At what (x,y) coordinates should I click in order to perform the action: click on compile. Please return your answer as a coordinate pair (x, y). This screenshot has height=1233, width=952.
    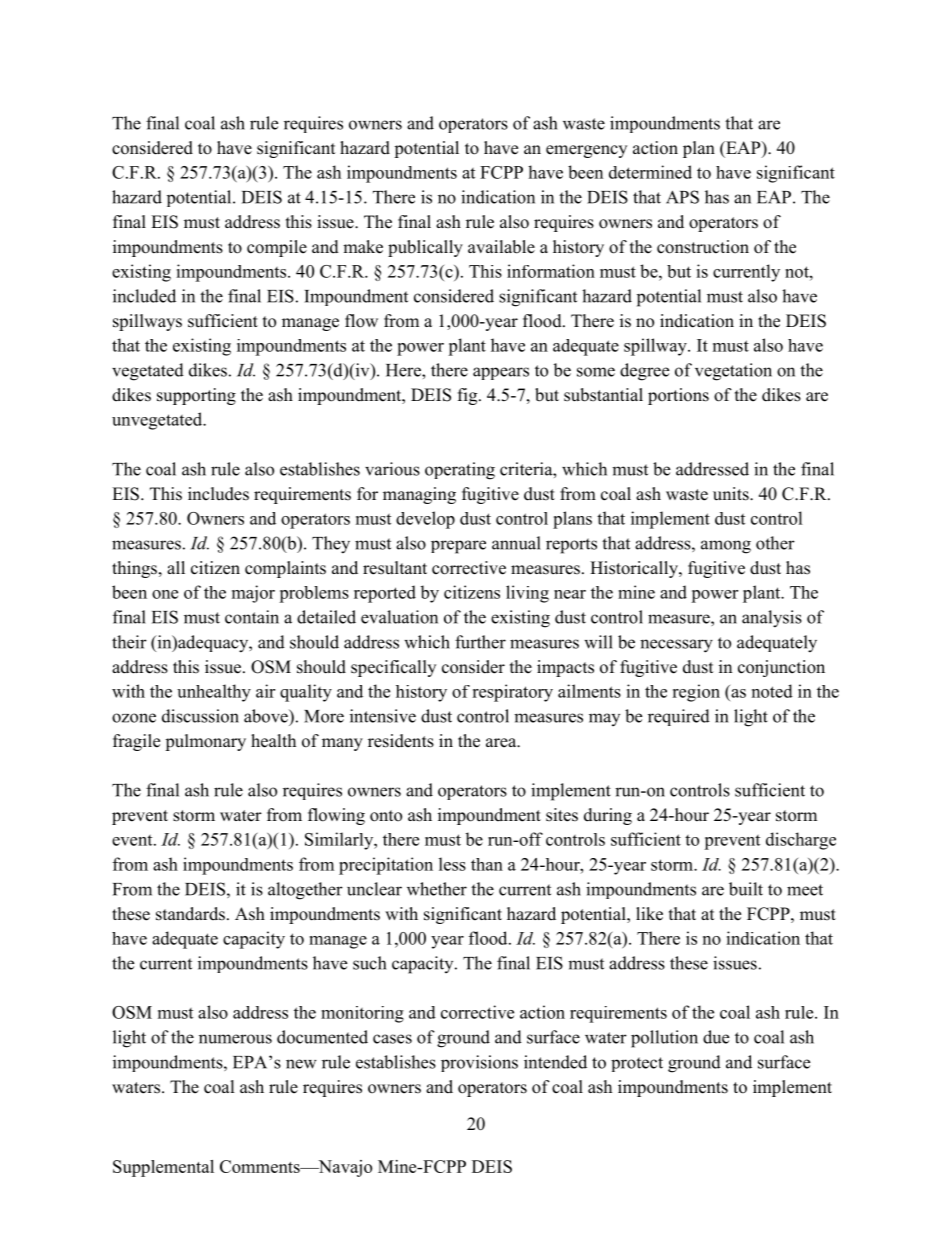
    Looking at the image, I should click on (277, 248).
